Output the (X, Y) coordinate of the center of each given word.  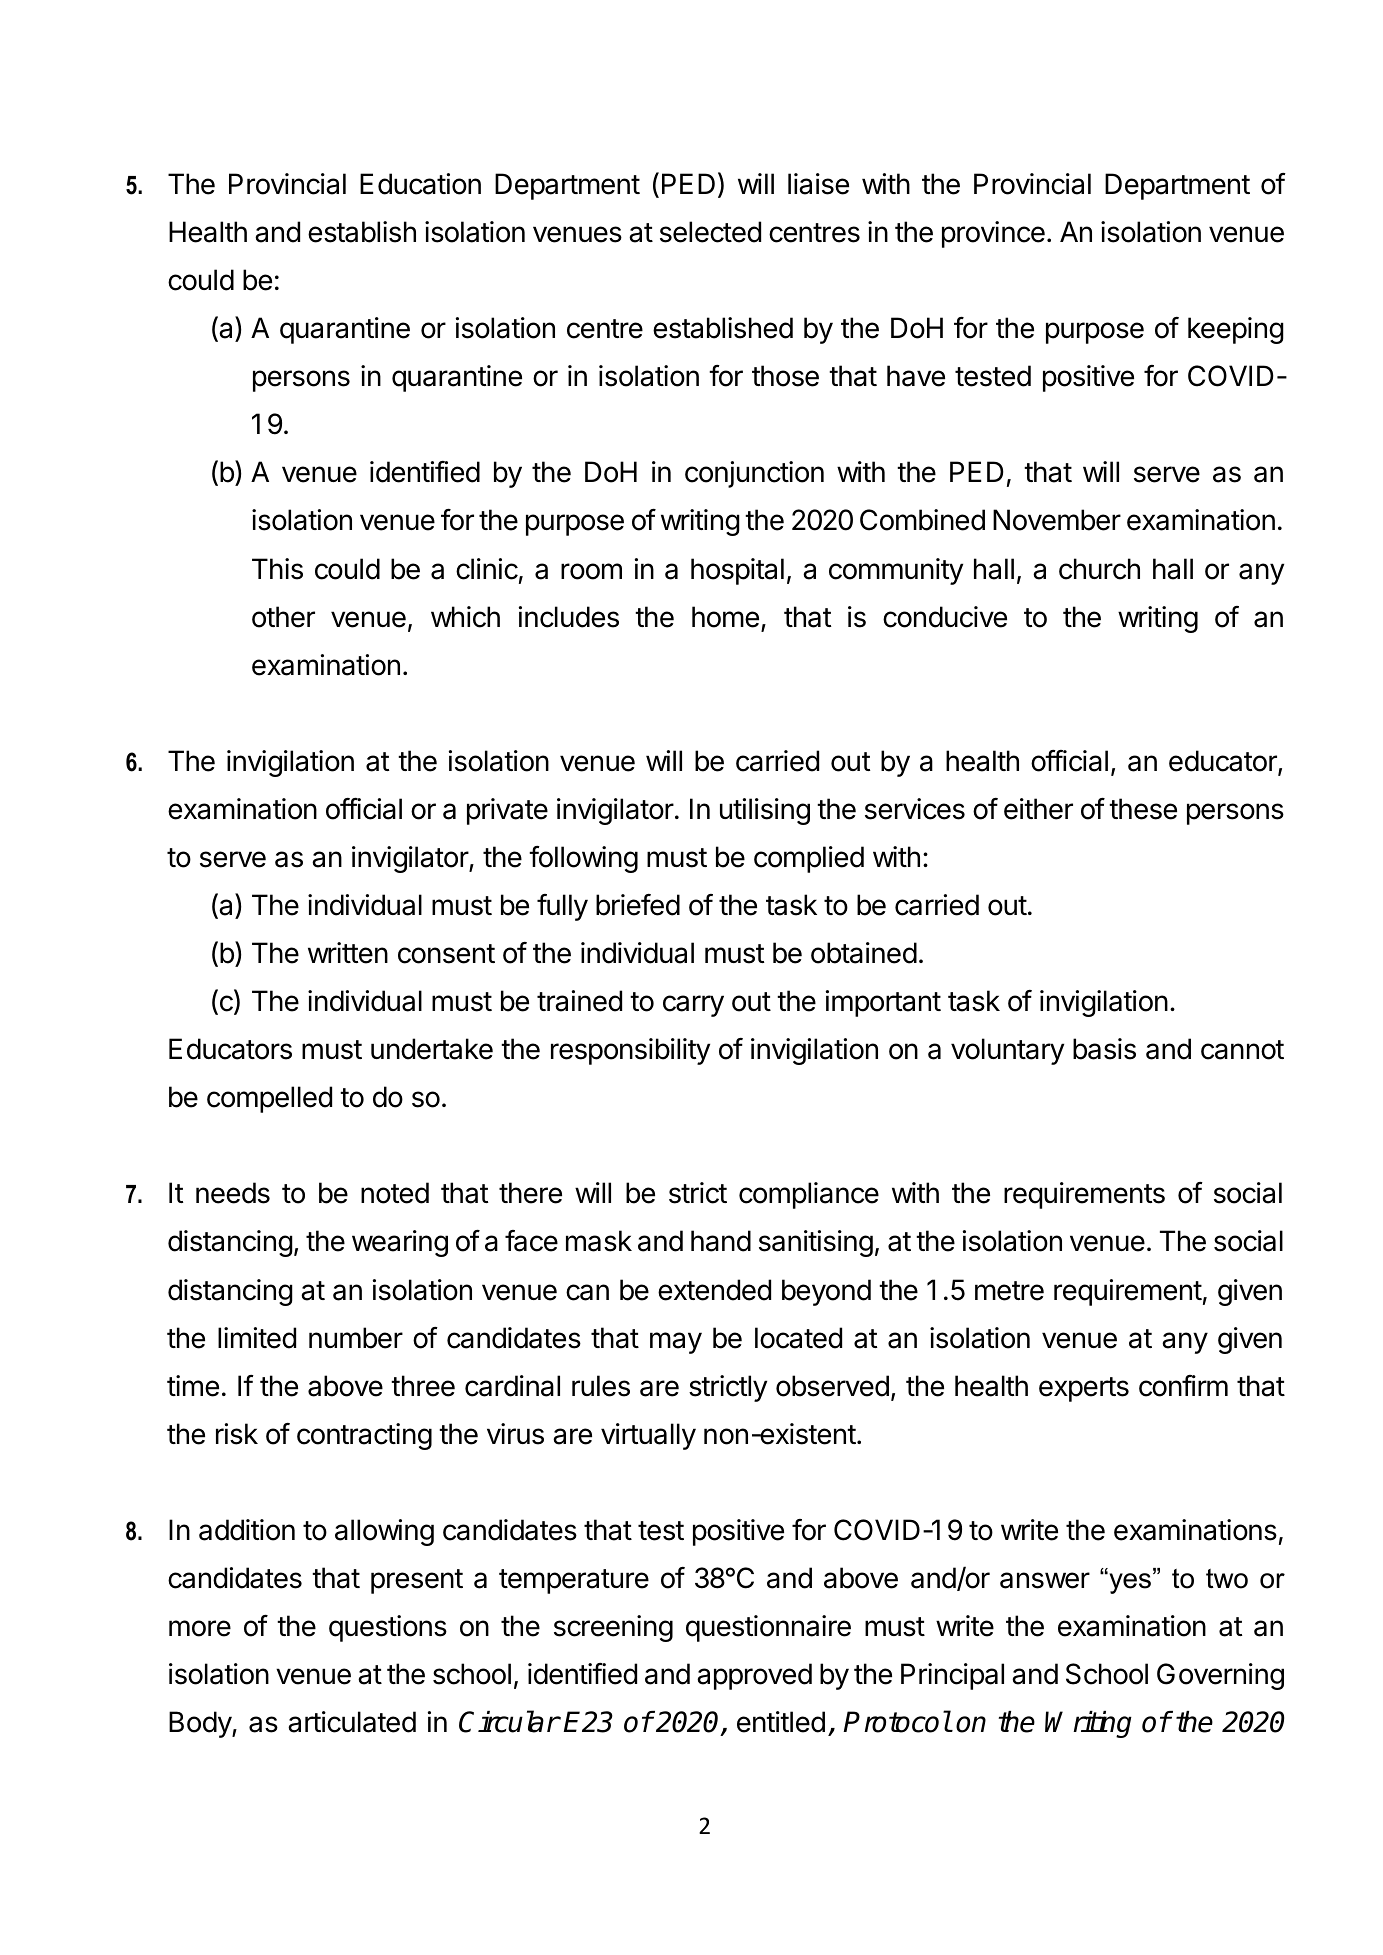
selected (710, 232)
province (993, 234)
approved (754, 1676)
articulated (352, 1722)
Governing (1220, 1676)
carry (693, 1006)
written (348, 953)
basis (1104, 1049)
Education (420, 184)
